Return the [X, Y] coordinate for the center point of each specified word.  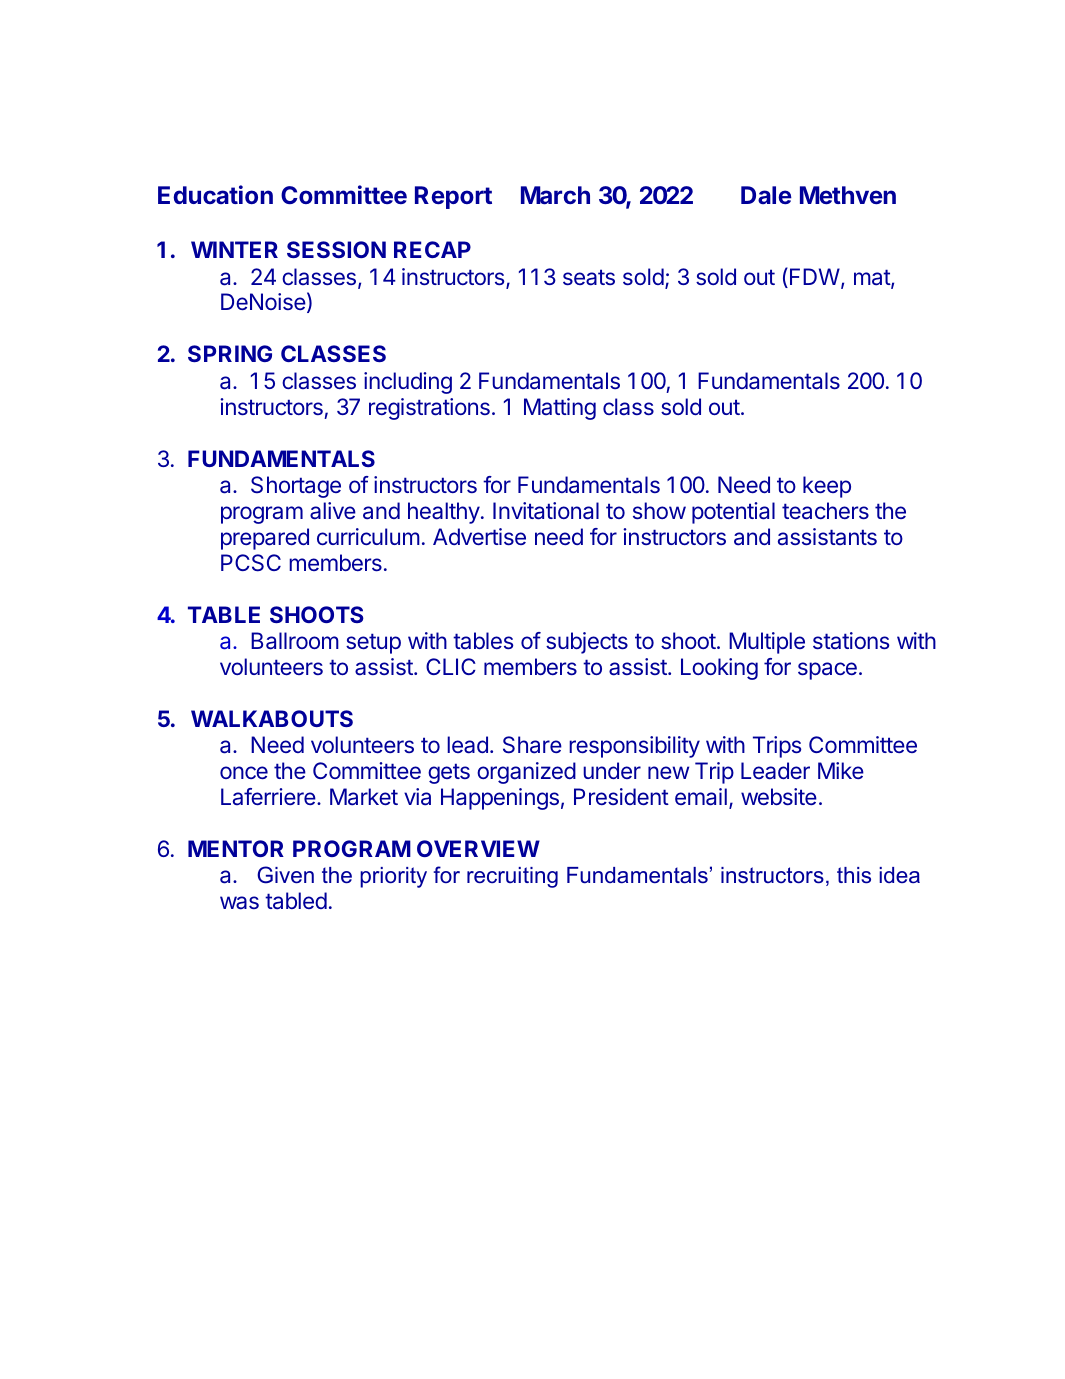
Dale [766, 195]
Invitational [546, 511]
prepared [265, 539]
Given [285, 875]
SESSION [336, 249]
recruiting [512, 877]
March [555, 195]
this [854, 875]
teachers [825, 511]
